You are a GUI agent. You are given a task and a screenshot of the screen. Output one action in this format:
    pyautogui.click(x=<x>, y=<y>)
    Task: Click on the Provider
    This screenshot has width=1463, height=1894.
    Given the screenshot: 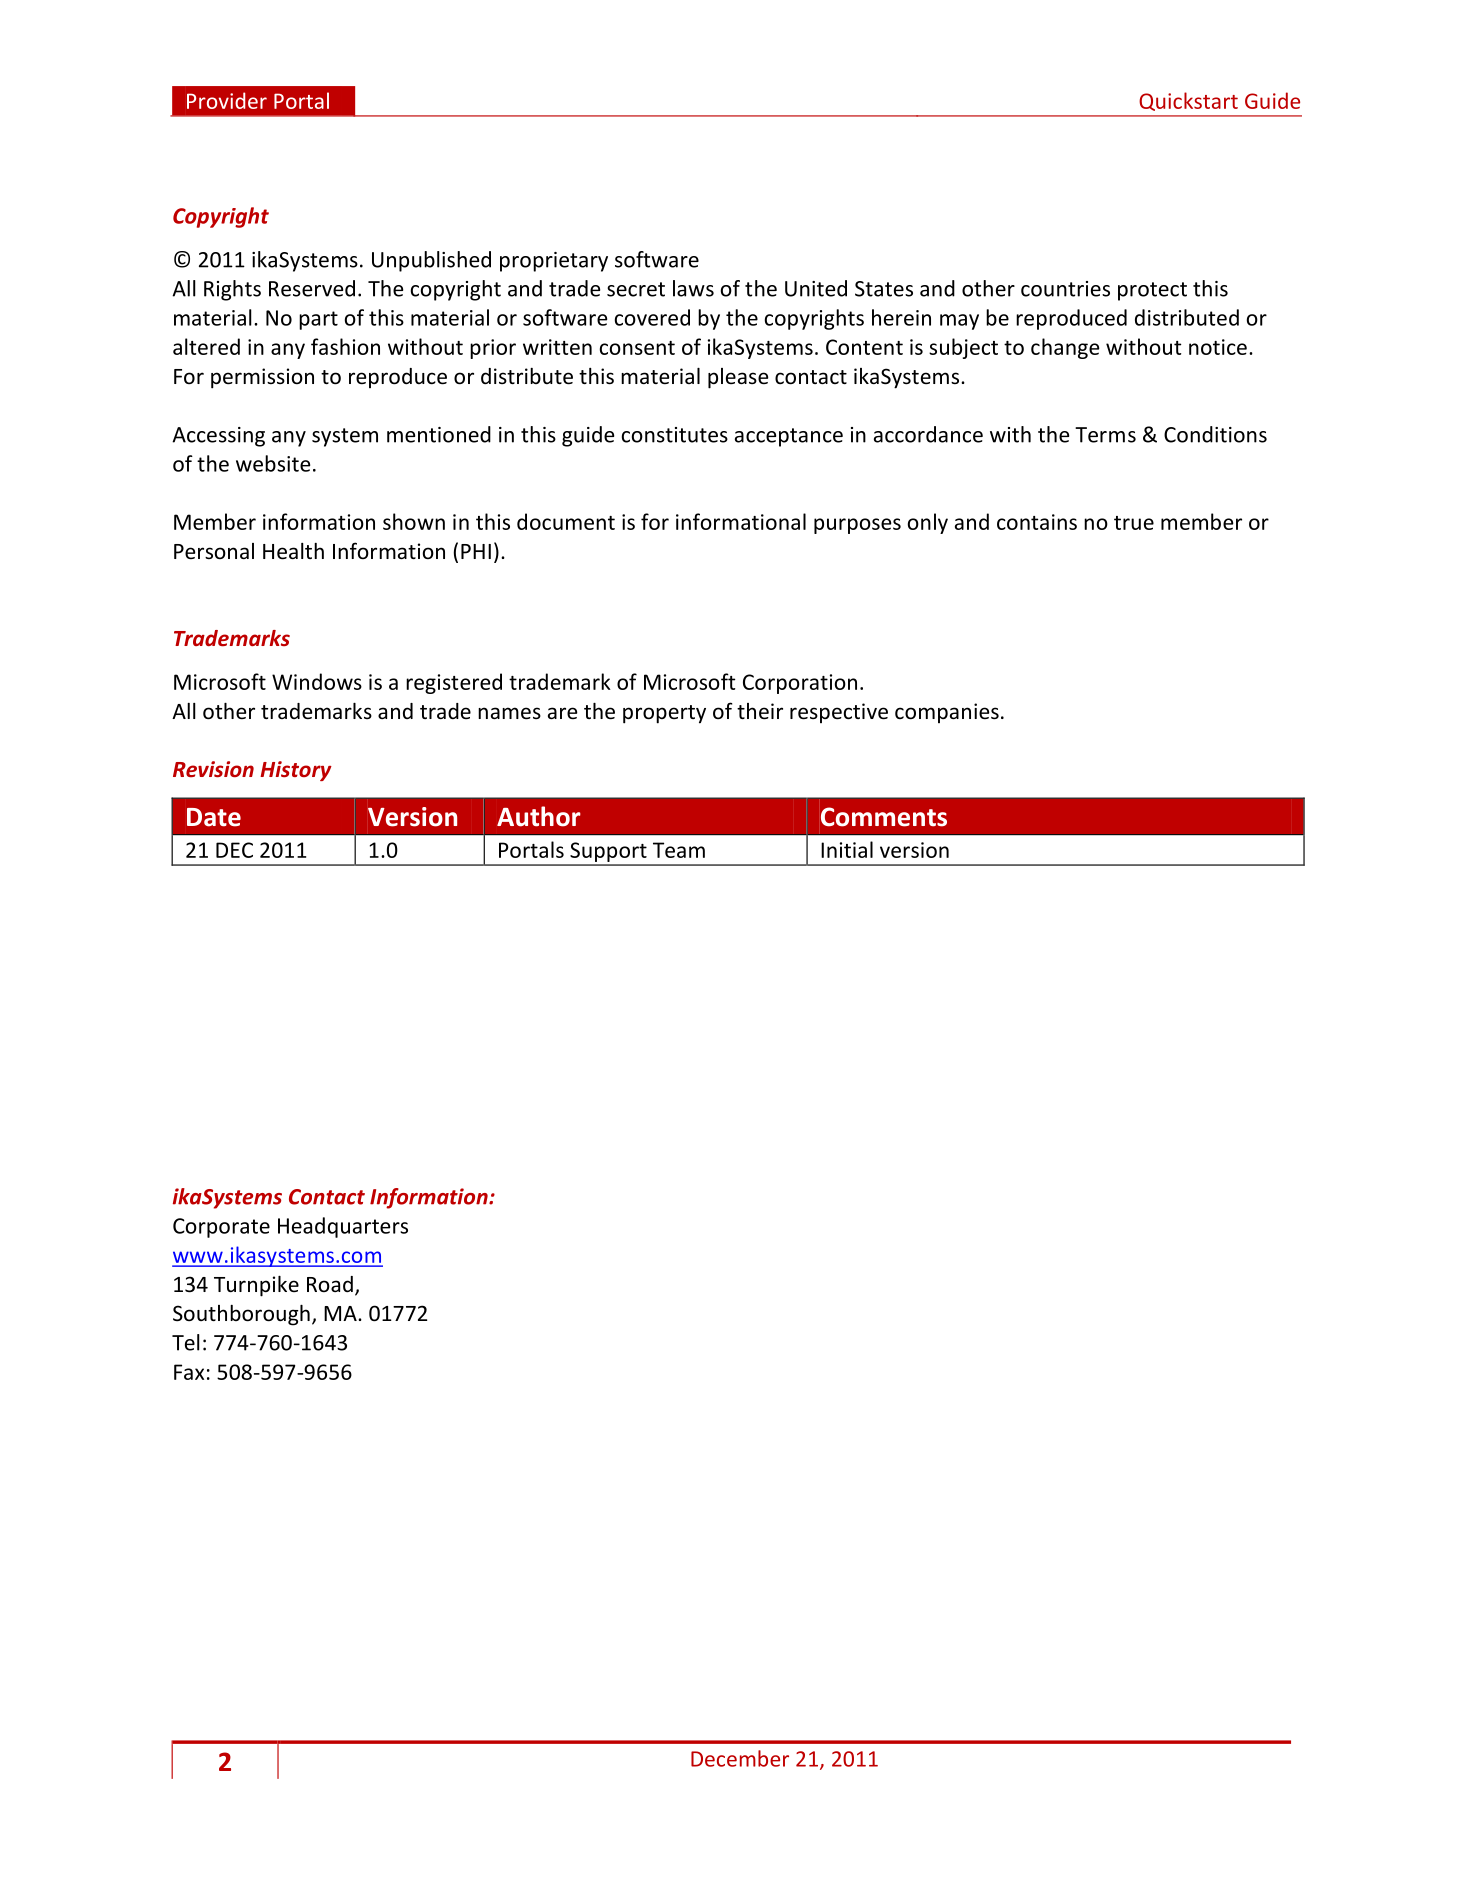 What is the action you would take?
    pyautogui.click(x=227, y=100)
